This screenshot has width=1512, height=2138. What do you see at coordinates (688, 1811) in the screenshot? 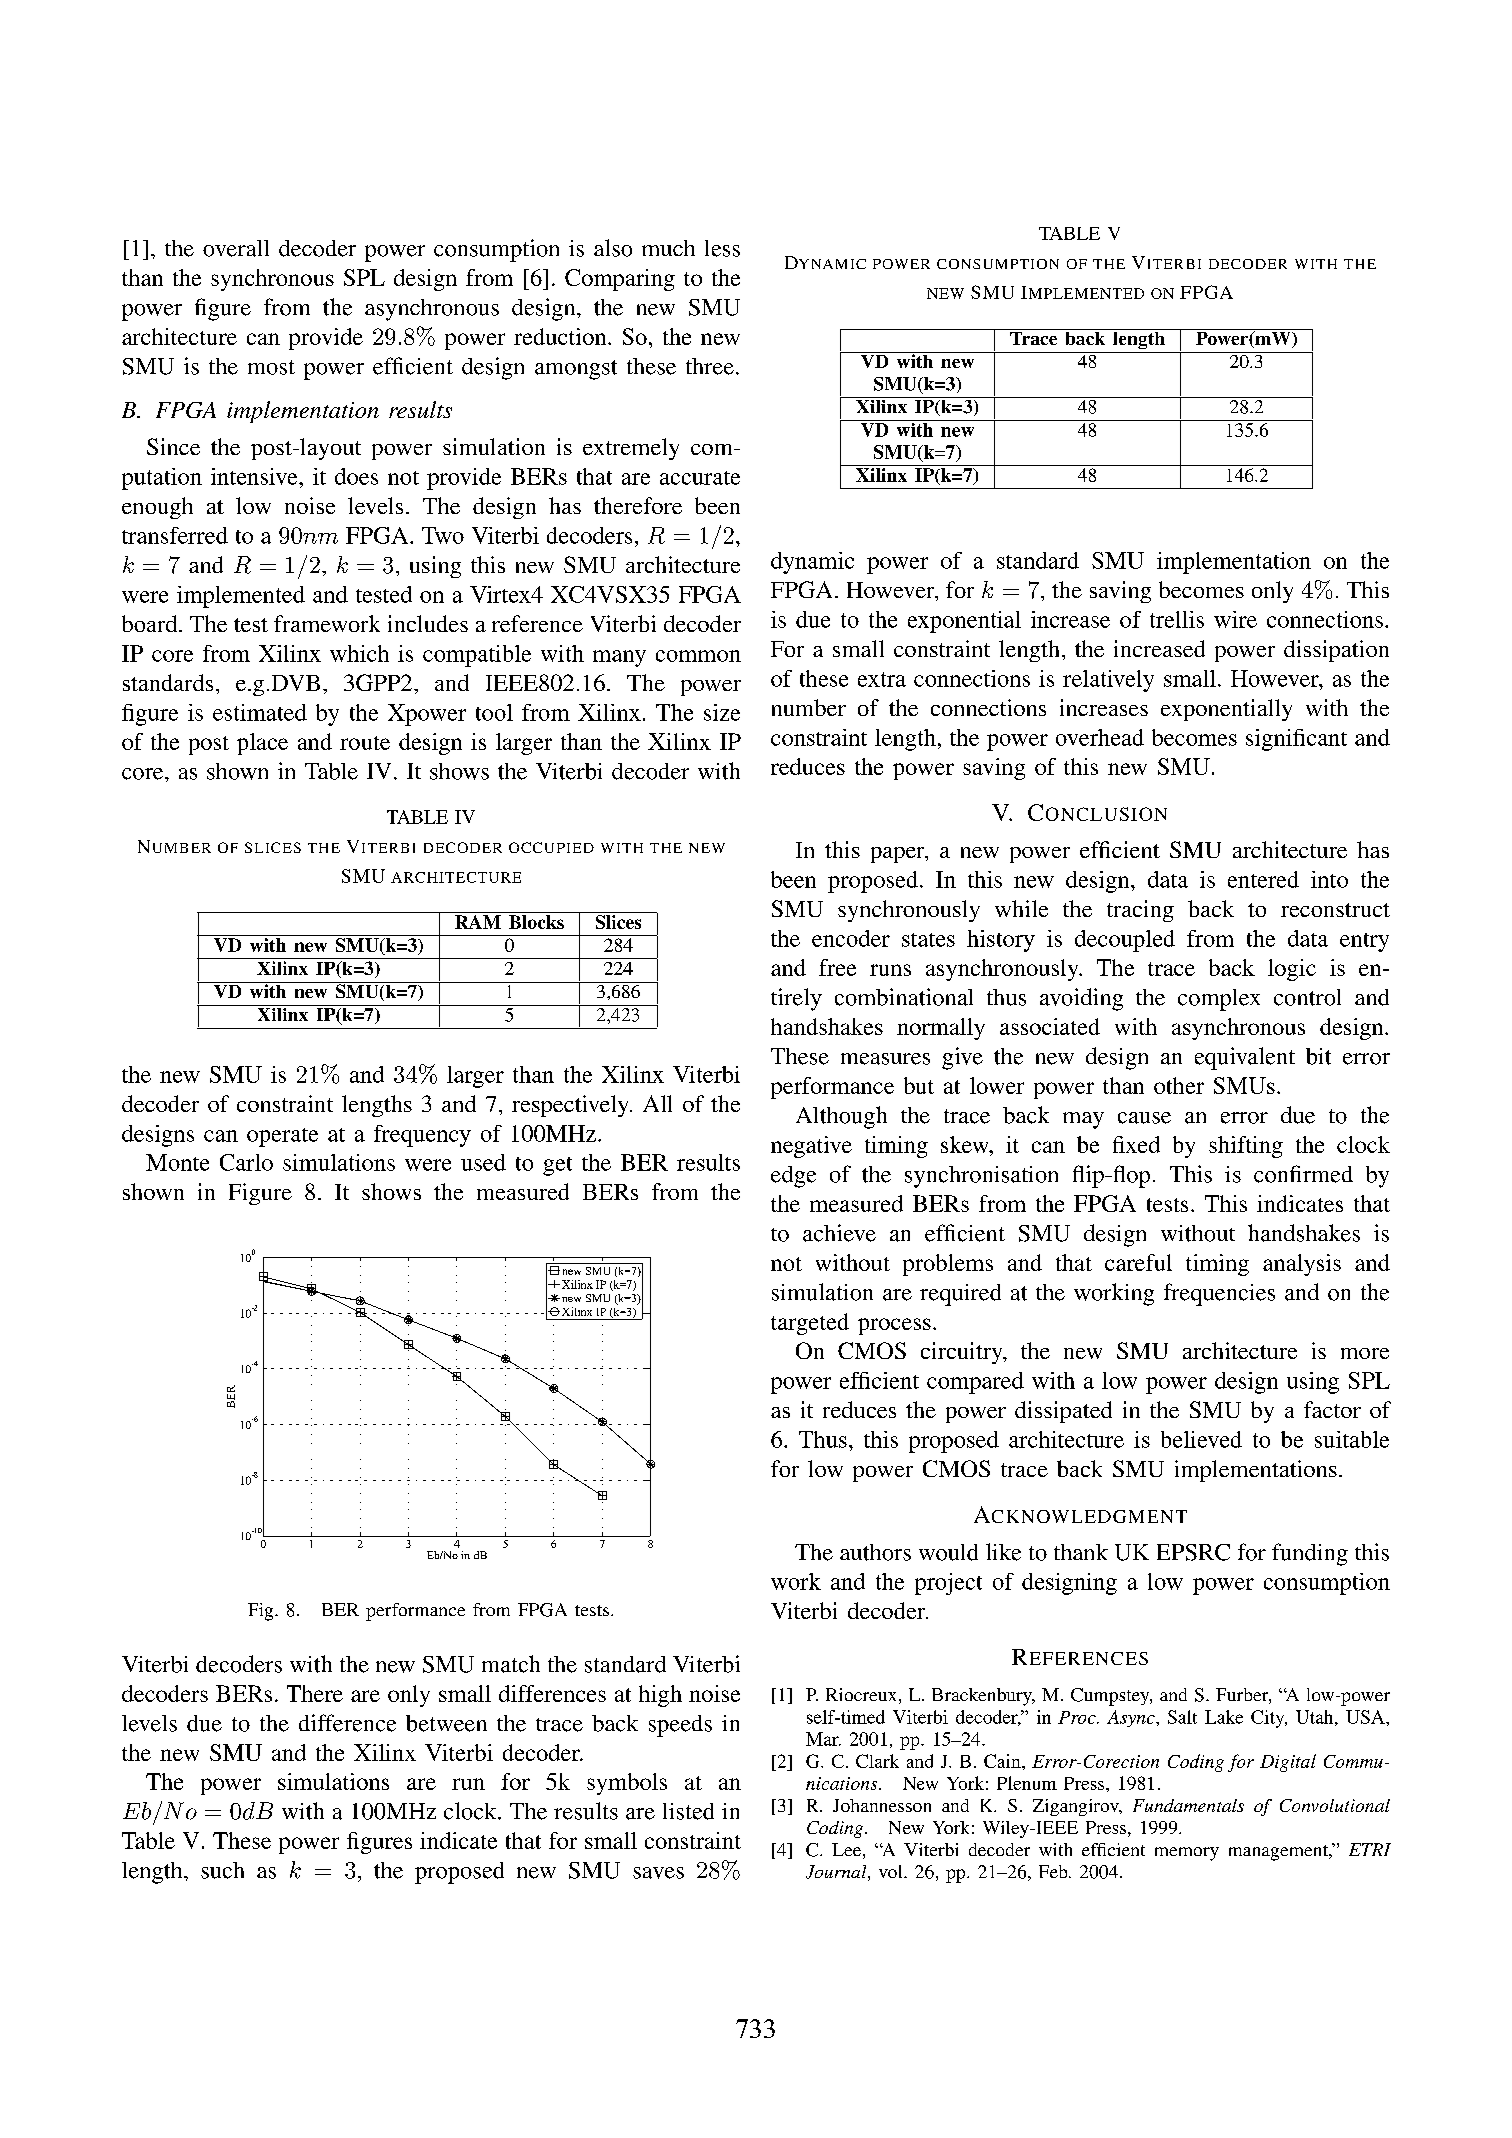
I see `listed` at bounding box center [688, 1811].
